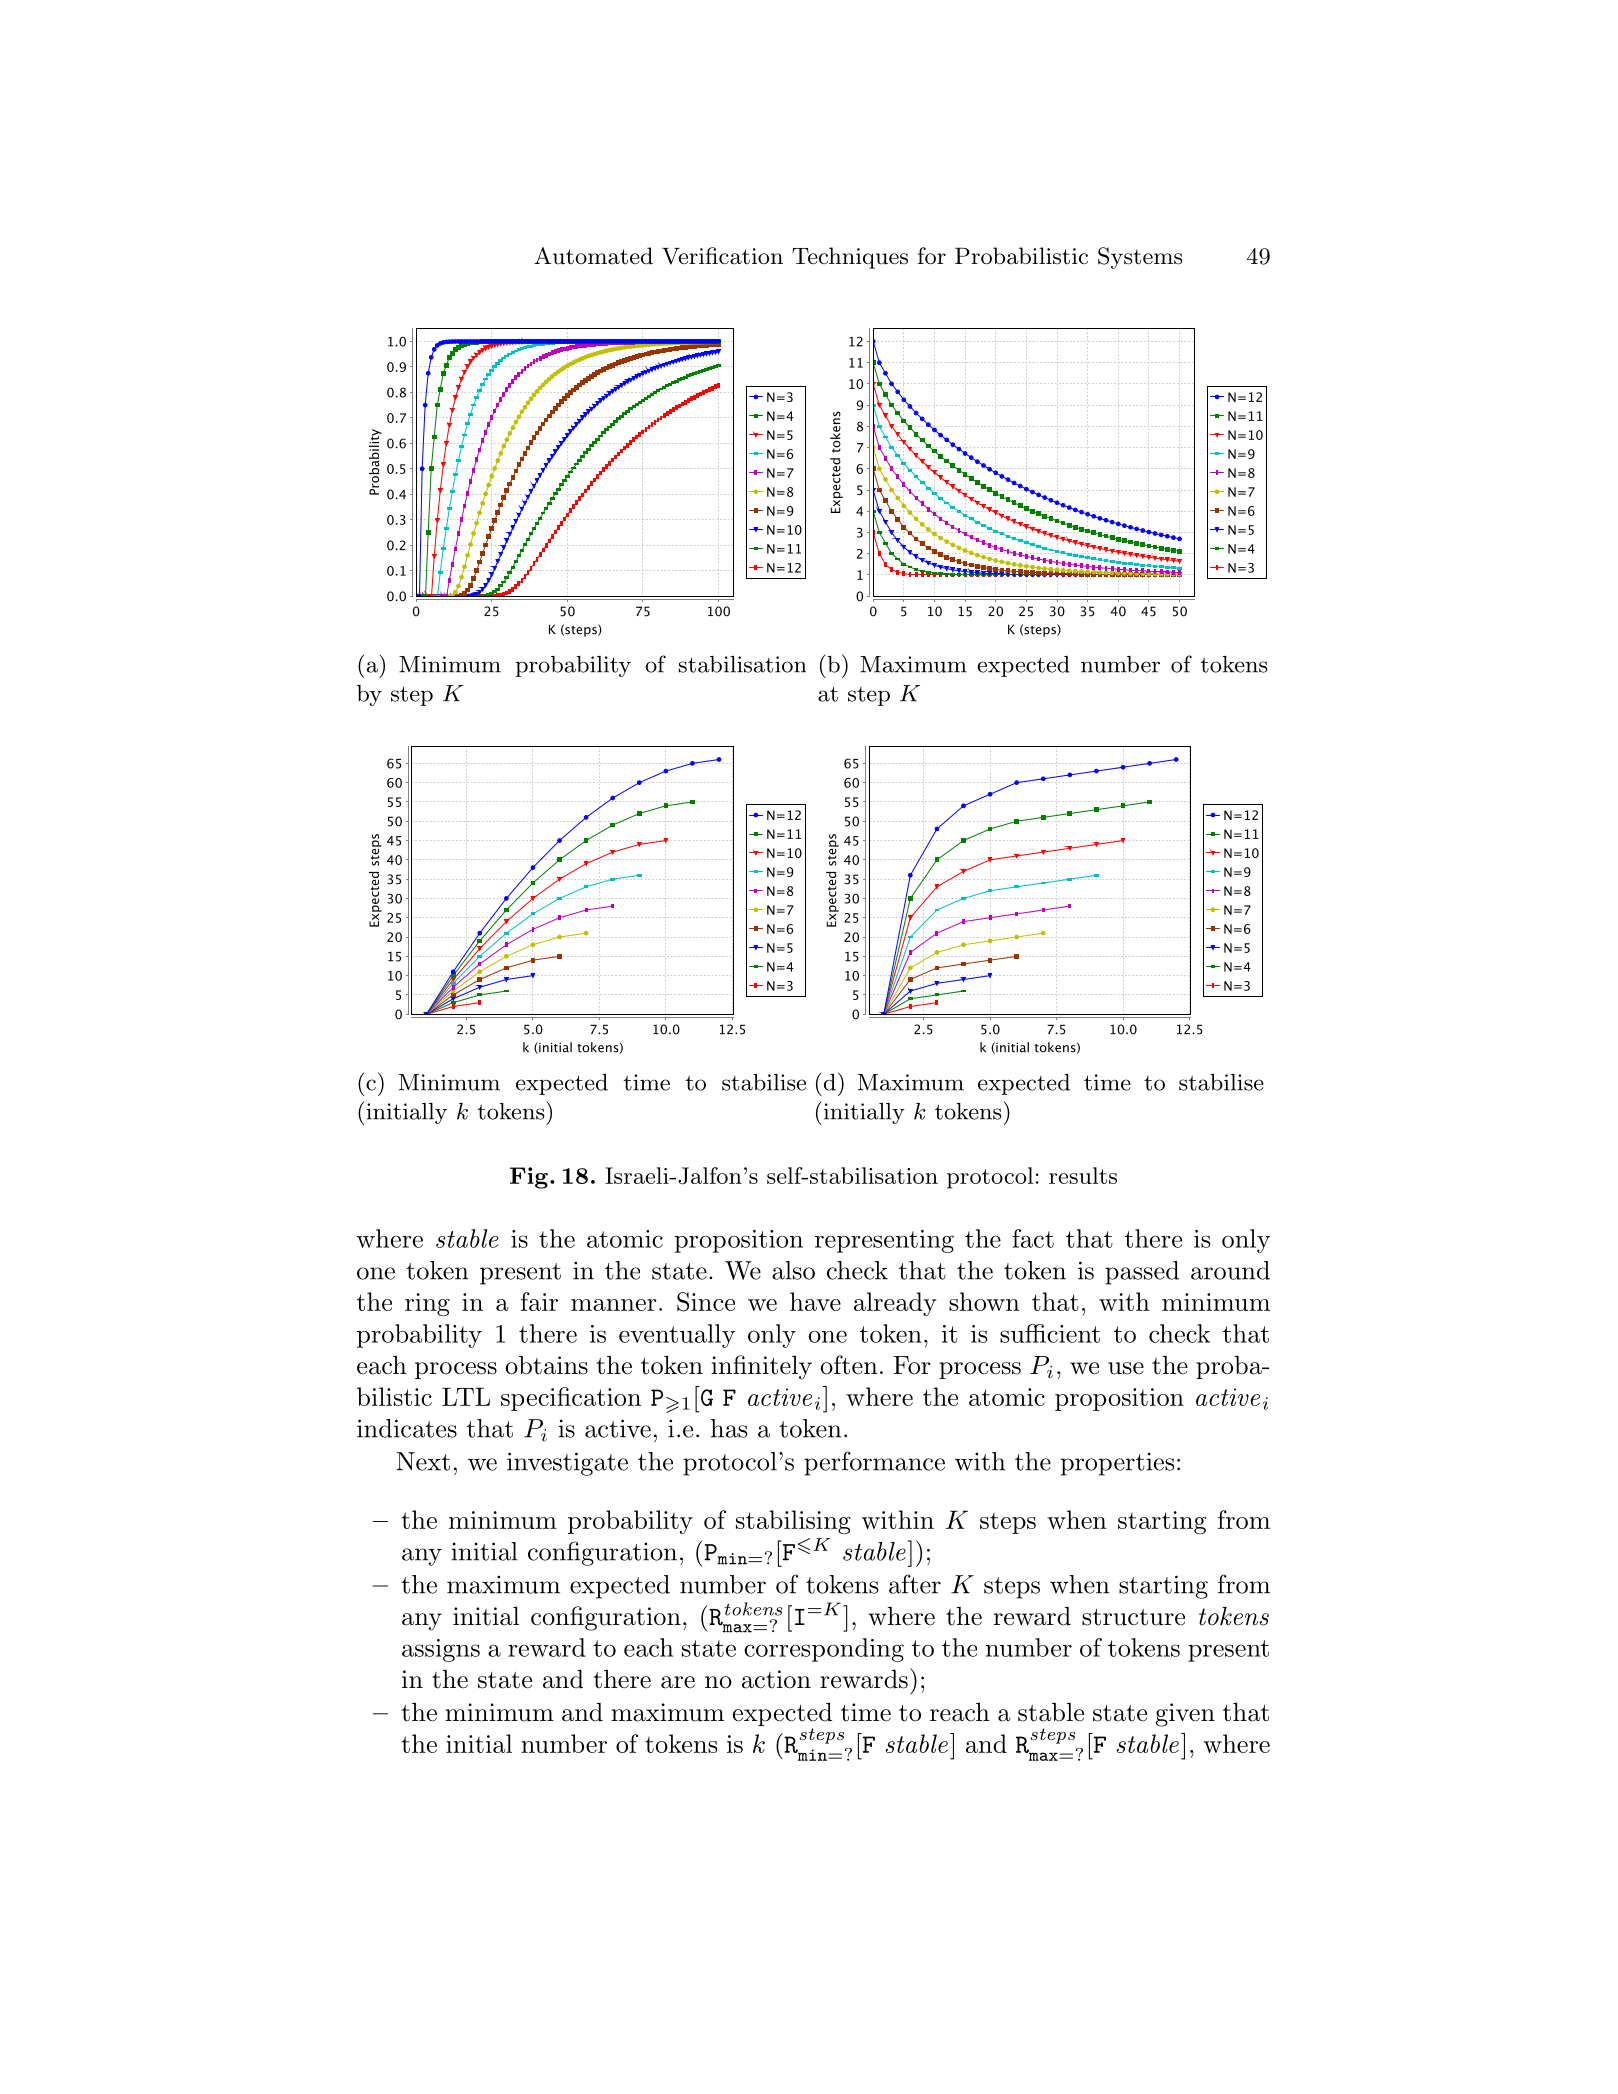 The image size is (1618, 2094). What do you see at coordinates (850, 258) in the screenshot?
I see `Techniques` at bounding box center [850, 258].
